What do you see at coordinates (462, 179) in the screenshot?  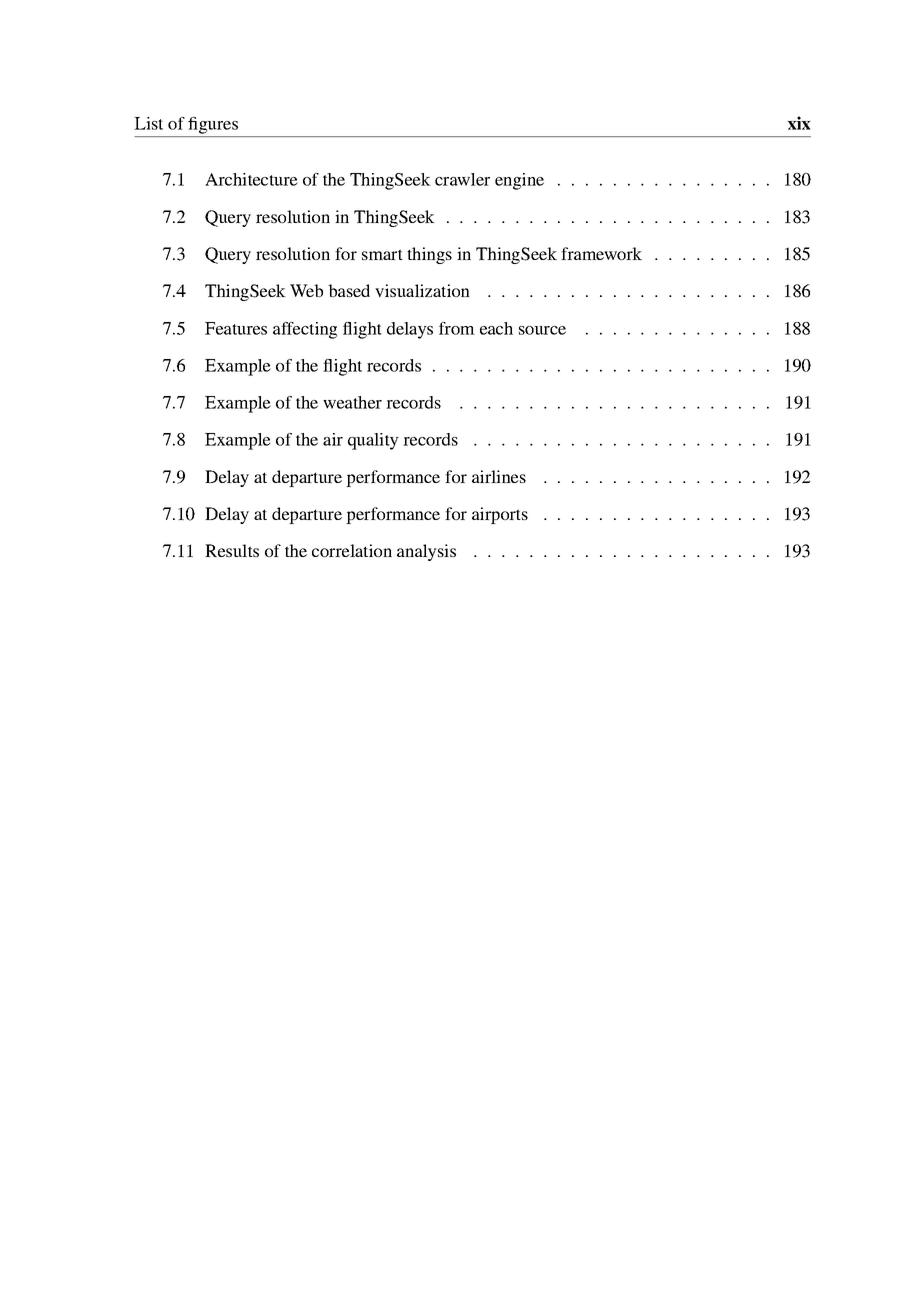 I see `crawler` at bounding box center [462, 179].
